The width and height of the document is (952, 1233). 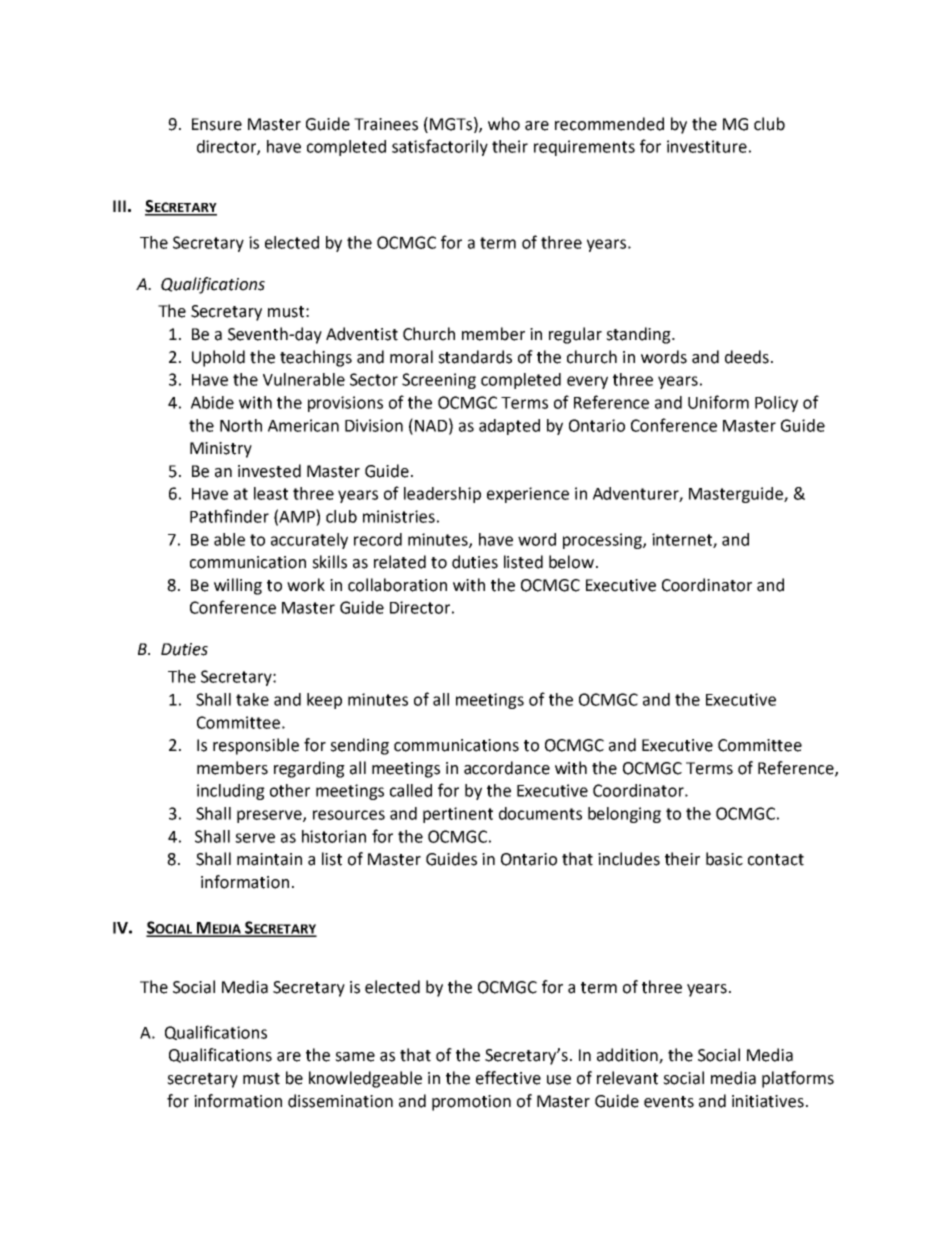 What do you see at coordinates (442, 495) in the document?
I see `leadership` at bounding box center [442, 495].
